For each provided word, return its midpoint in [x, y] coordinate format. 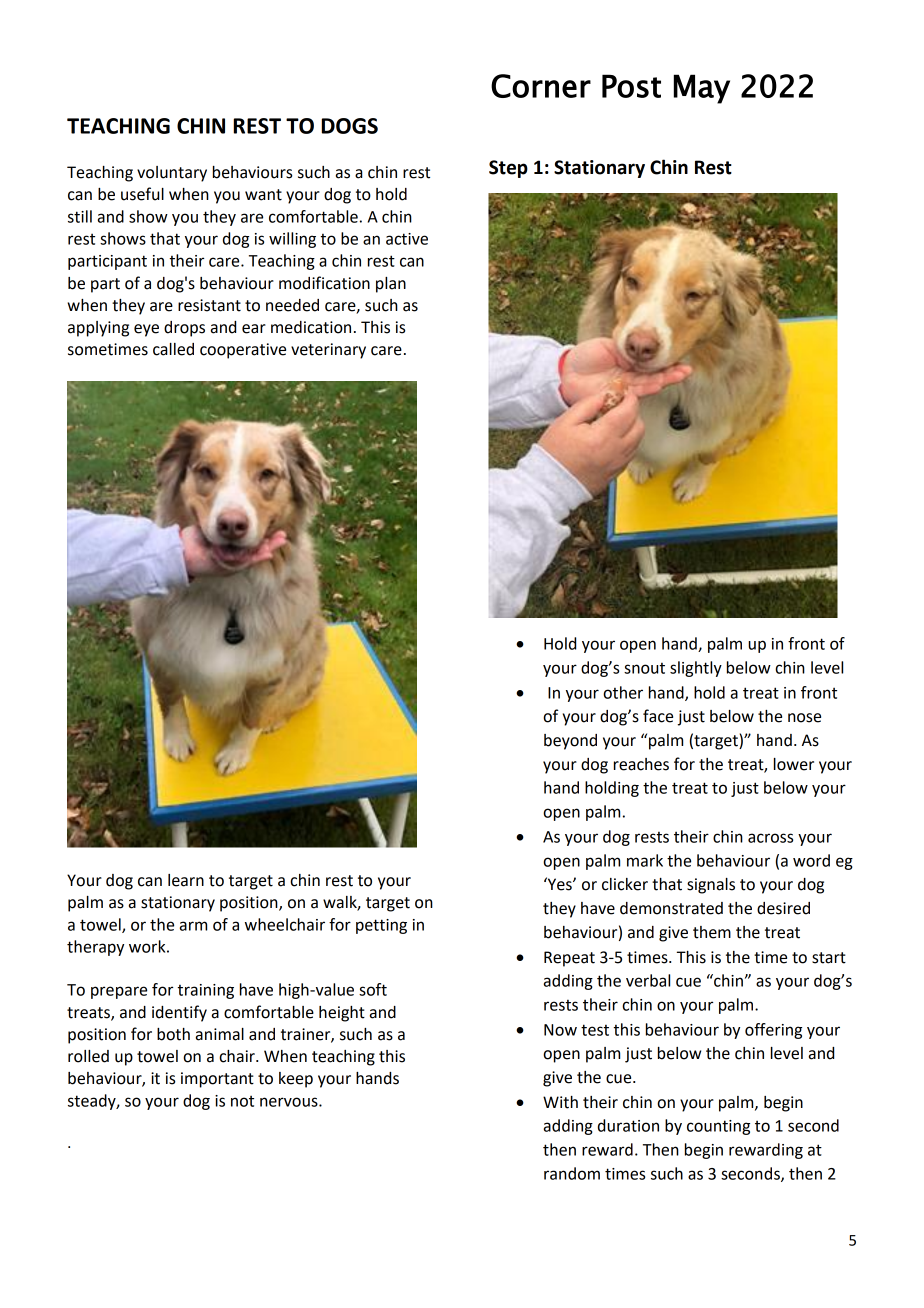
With [560, 1102]
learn [186, 880]
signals [711, 886]
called [173, 349]
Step [508, 169]
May [702, 89]
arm [193, 926]
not [242, 1101]
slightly [696, 669]
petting [381, 926]
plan [391, 285]
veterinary [328, 351]
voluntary [172, 174]
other [623, 692]
